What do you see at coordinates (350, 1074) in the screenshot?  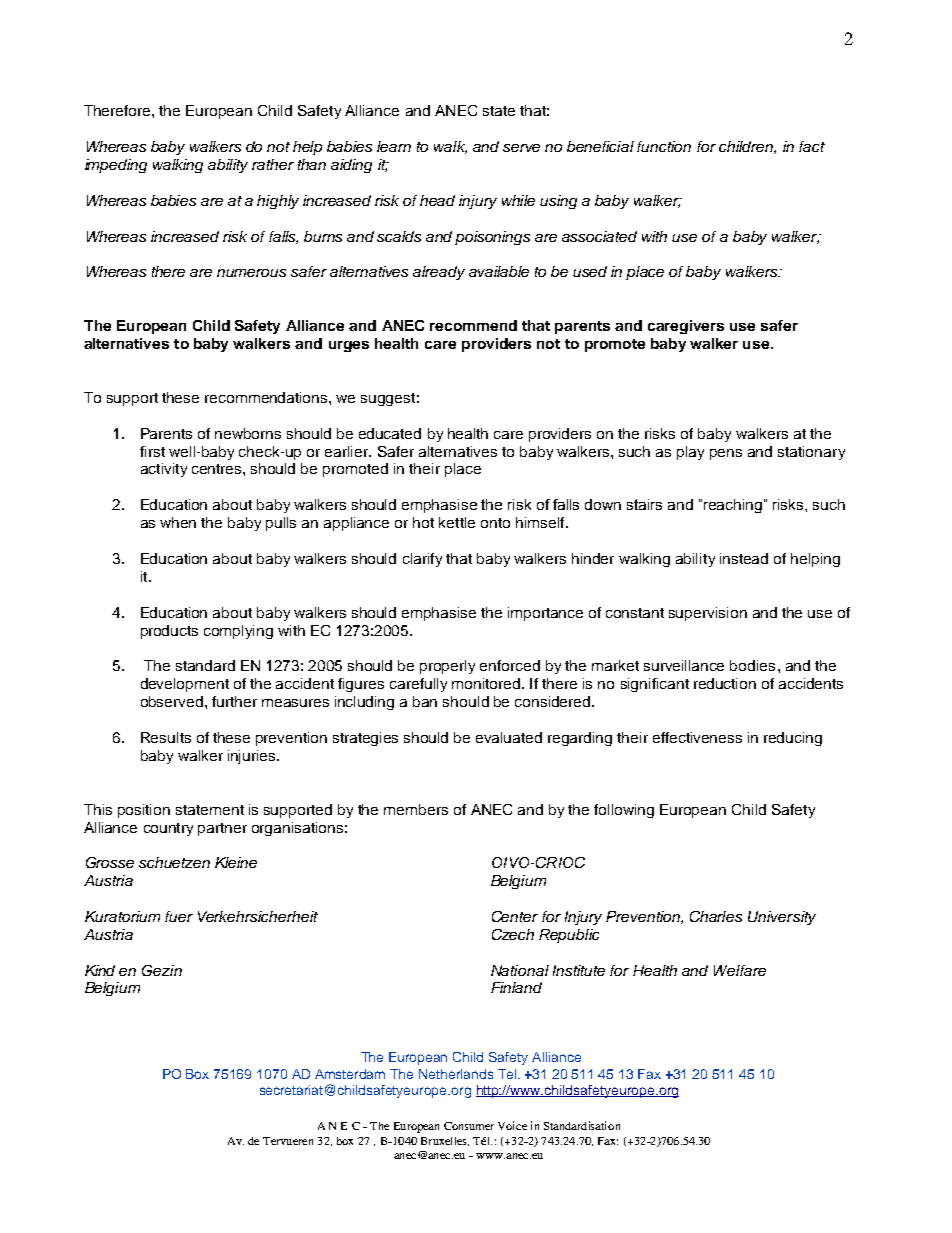 I see `Amsterdam` at bounding box center [350, 1074].
